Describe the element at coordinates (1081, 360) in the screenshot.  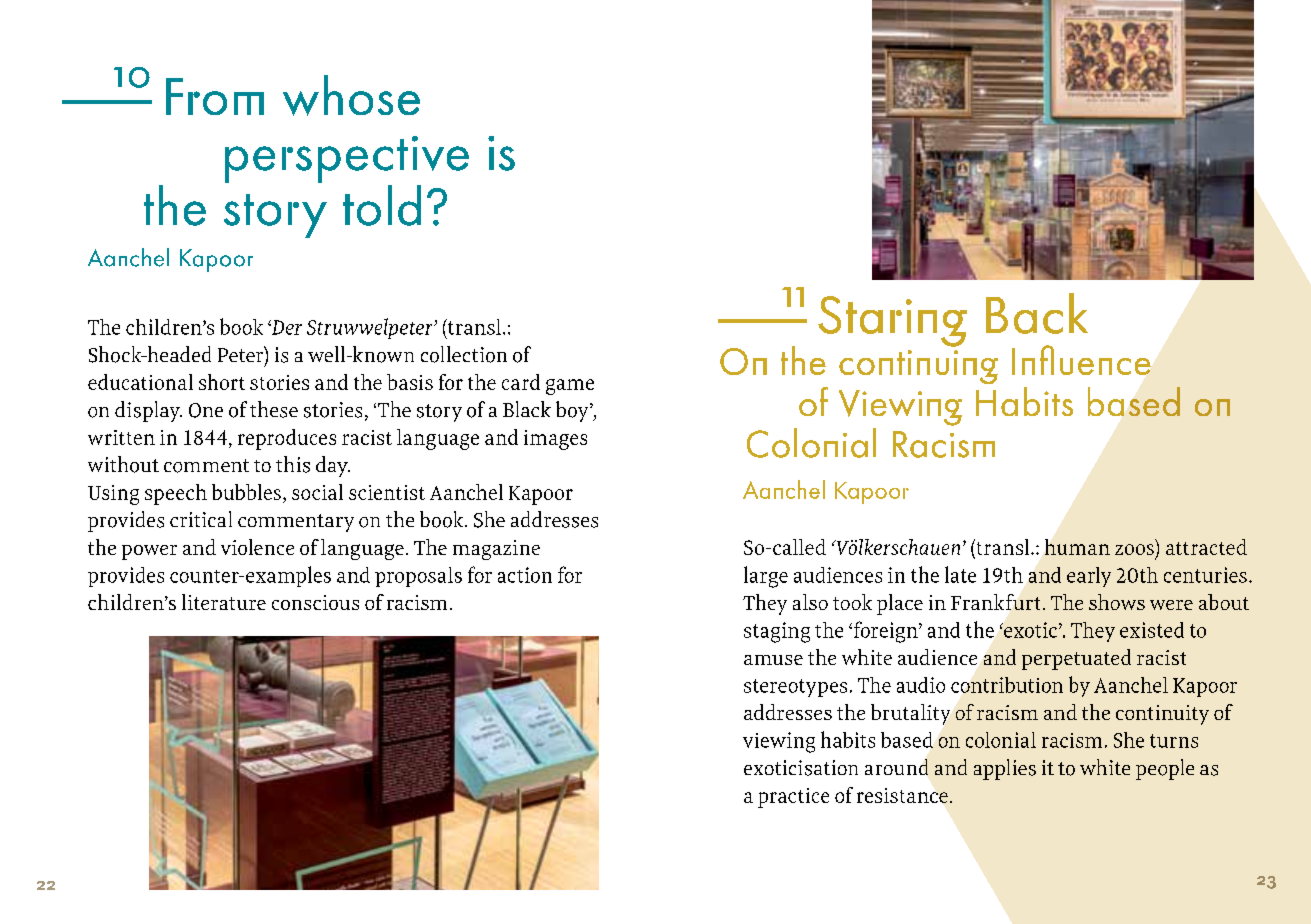
I see `Influence` at that location.
